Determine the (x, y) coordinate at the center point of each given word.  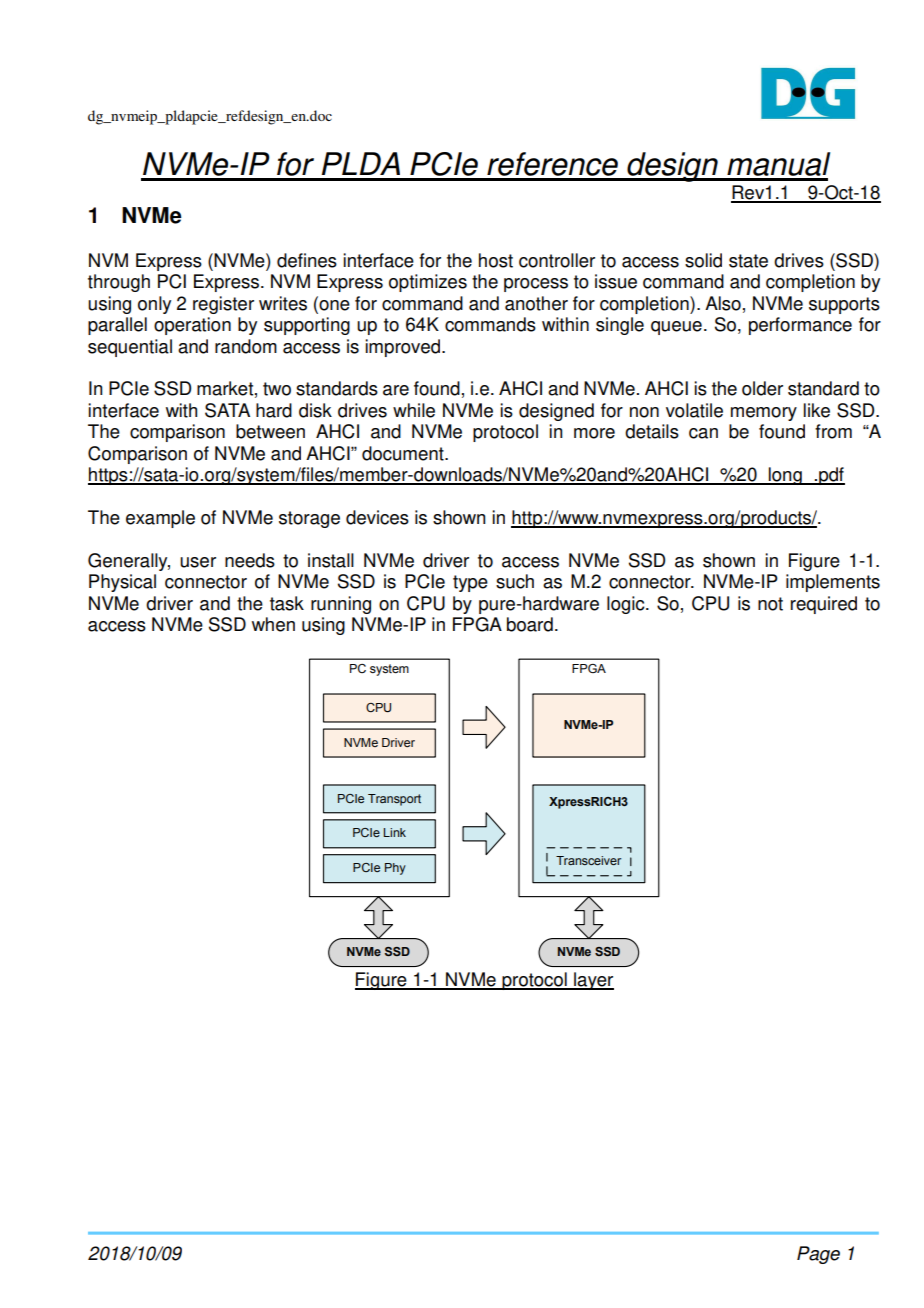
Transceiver (588, 860)
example (160, 519)
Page (818, 1255)
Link (395, 832)
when (273, 624)
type (470, 583)
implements (833, 583)
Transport (394, 800)
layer (593, 981)
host (496, 260)
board (530, 624)
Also (723, 303)
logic (627, 605)
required (824, 605)
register (223, 305)
